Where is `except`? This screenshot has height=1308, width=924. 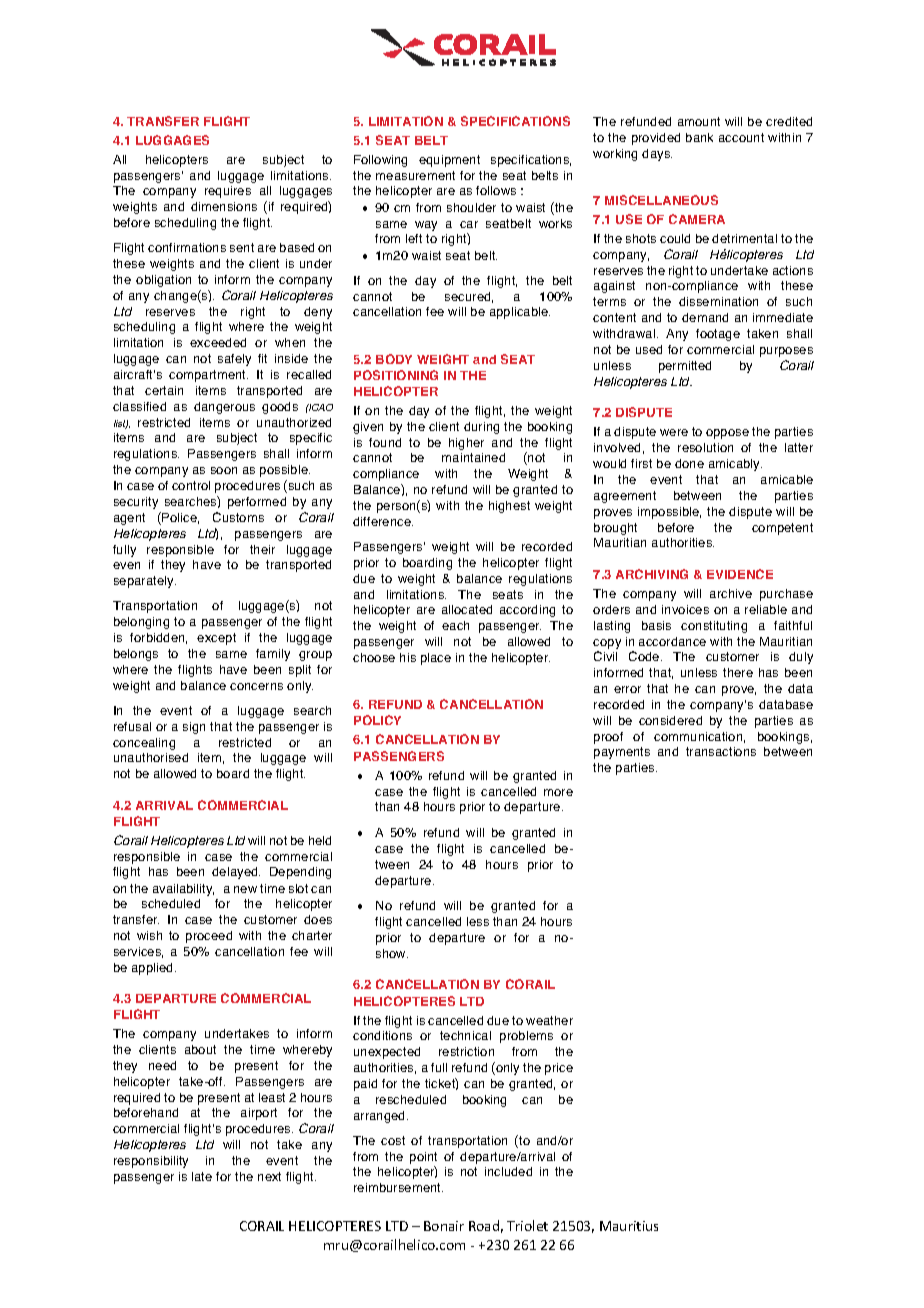
except is located at coordinates (216, 639).
